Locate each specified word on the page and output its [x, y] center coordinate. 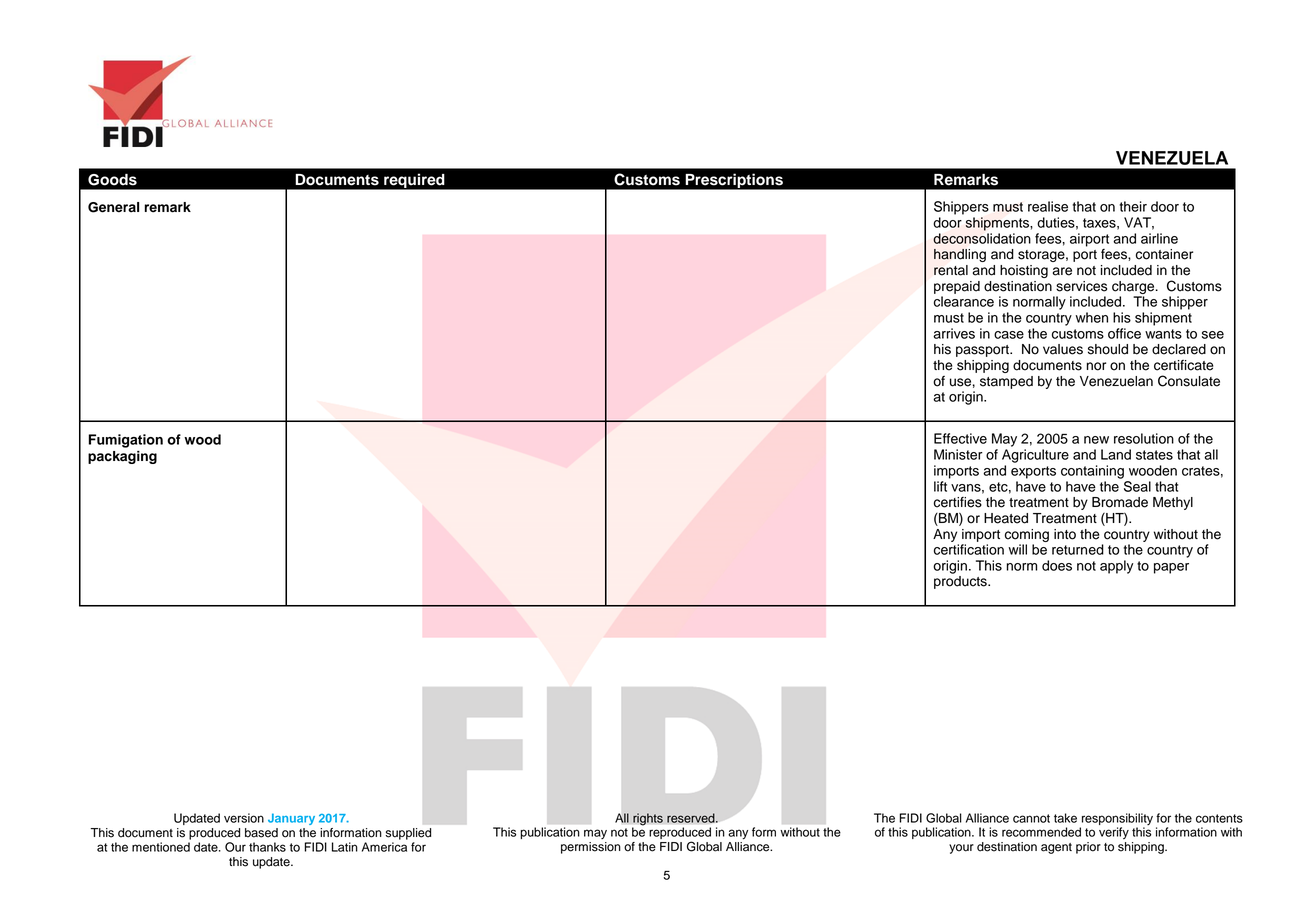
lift [940, 486]
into [1065, 534]
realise [1048, 206]
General [113, 207]
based [261, 833]
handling [960, 255]
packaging [122, 457]
